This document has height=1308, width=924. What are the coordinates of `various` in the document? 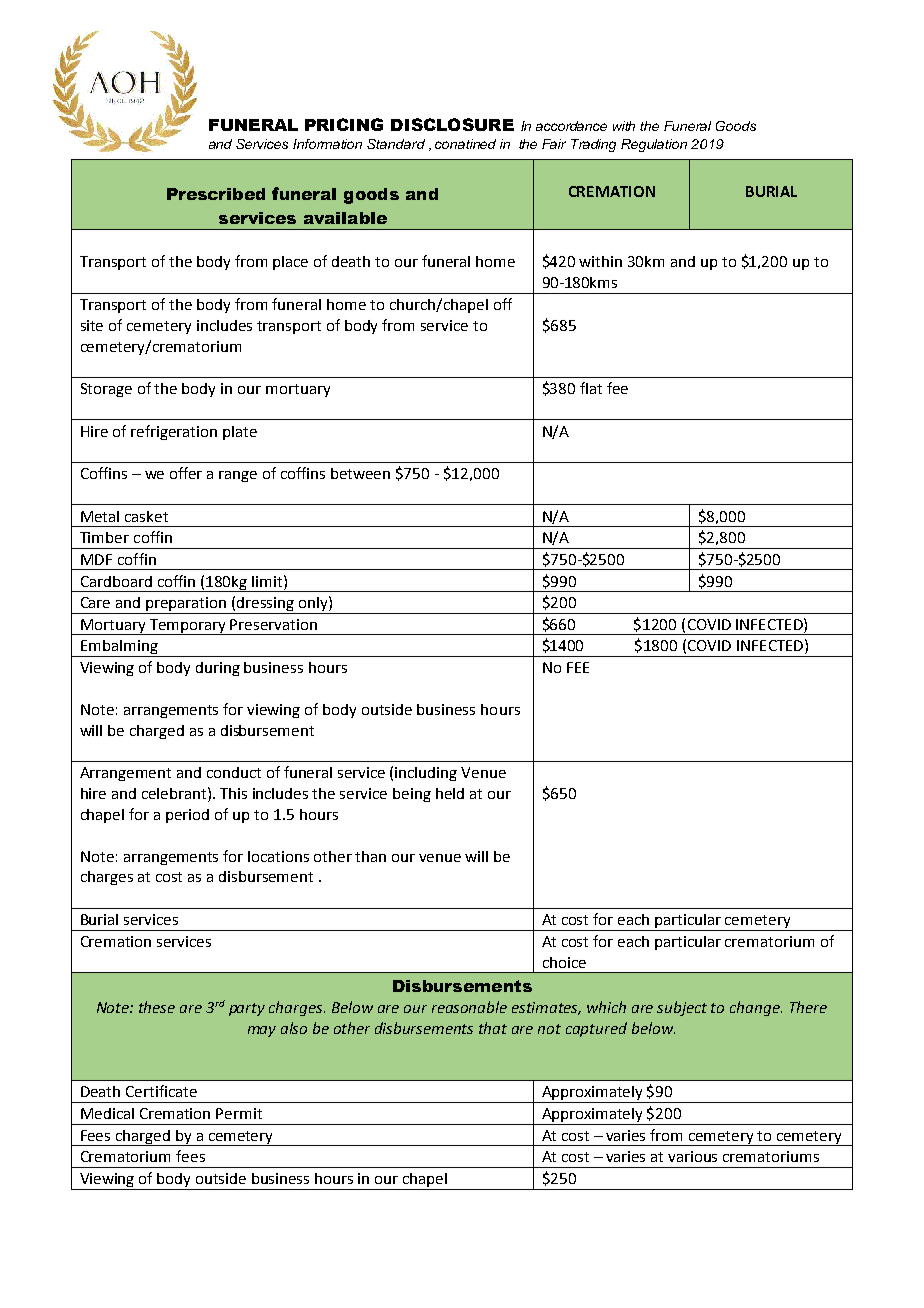 It's located at (692, 1156).
